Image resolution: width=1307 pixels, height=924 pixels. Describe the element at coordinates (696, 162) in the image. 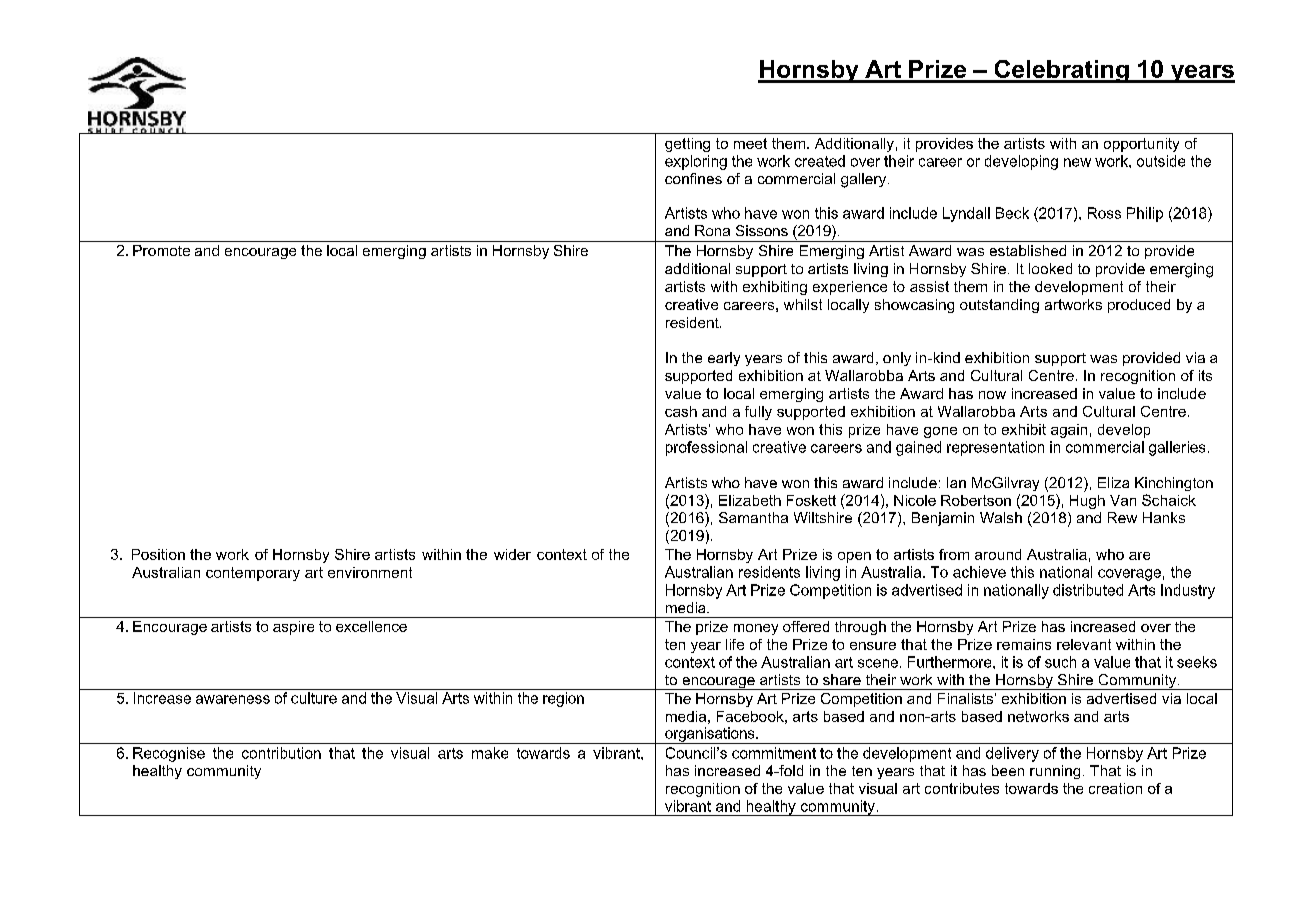

I see `exploring` at that location.
